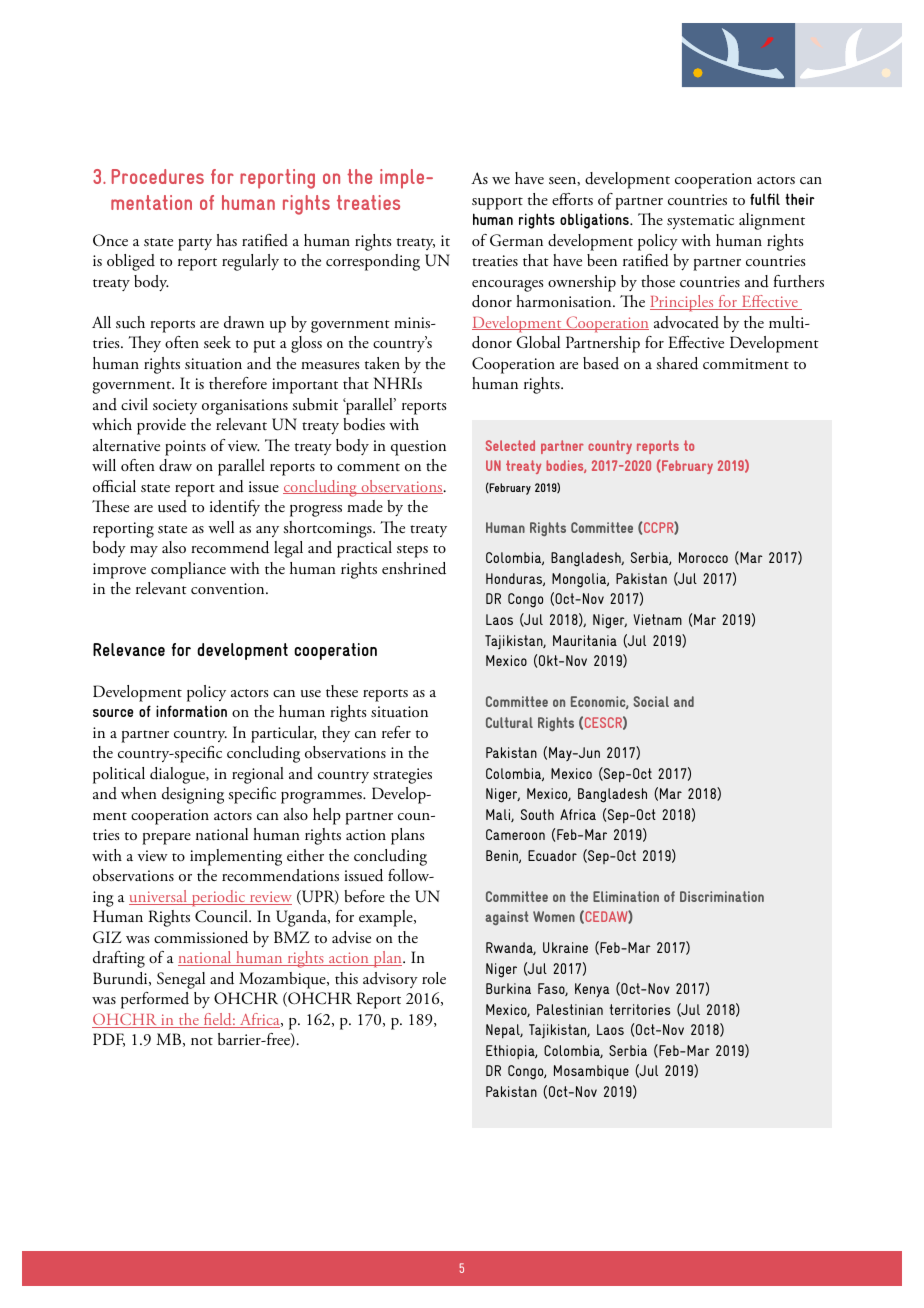 This screenshot has height=1308, width=924. I want to click on designing, so click(193, 795).
